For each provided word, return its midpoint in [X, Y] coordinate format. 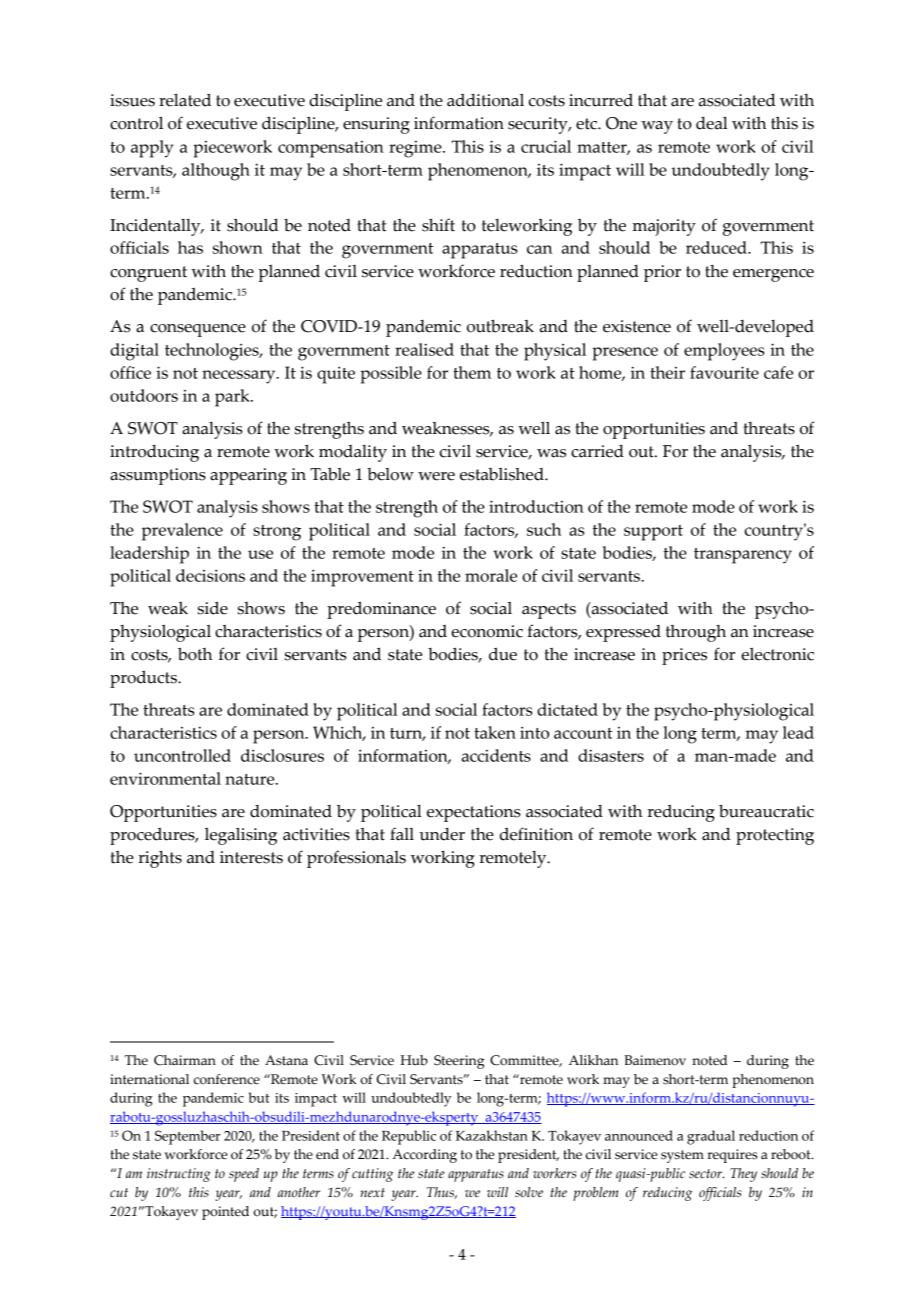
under [442, 834]
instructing [179, 1175]
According [424, 1156]
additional [485, 100]
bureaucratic [766, 811]
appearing [248, 476]
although [216, 172]
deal [712, 123]
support [653, 533]
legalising [241, 836]
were [436, 476]
